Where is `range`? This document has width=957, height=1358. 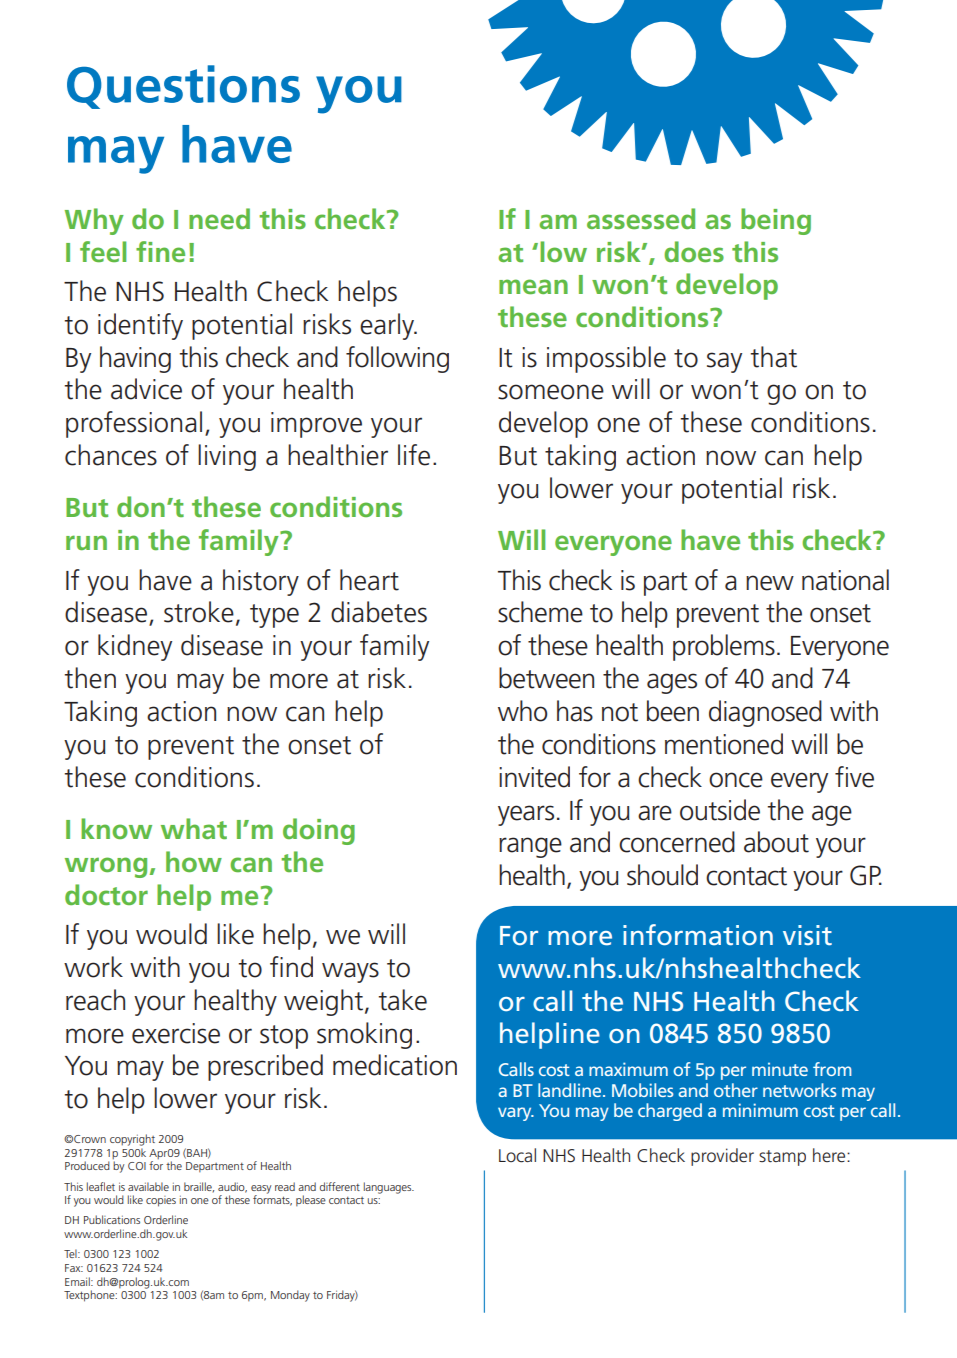 range is located at coordinates (530, 847).
